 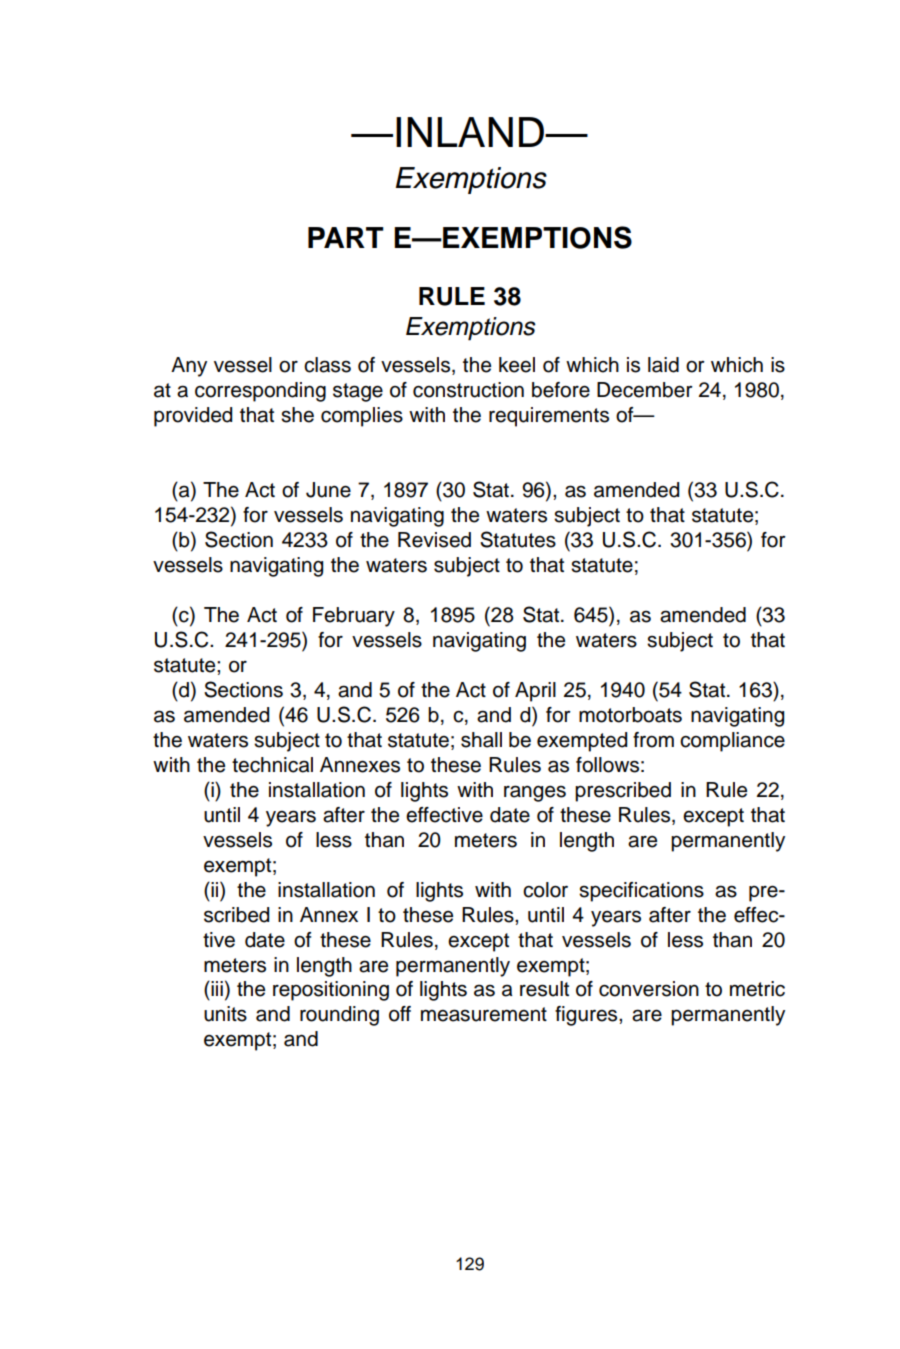 What do you see at coordinates (649, 989) in the screenshot?
I see `conversion` at bounding box center [649, 989].
